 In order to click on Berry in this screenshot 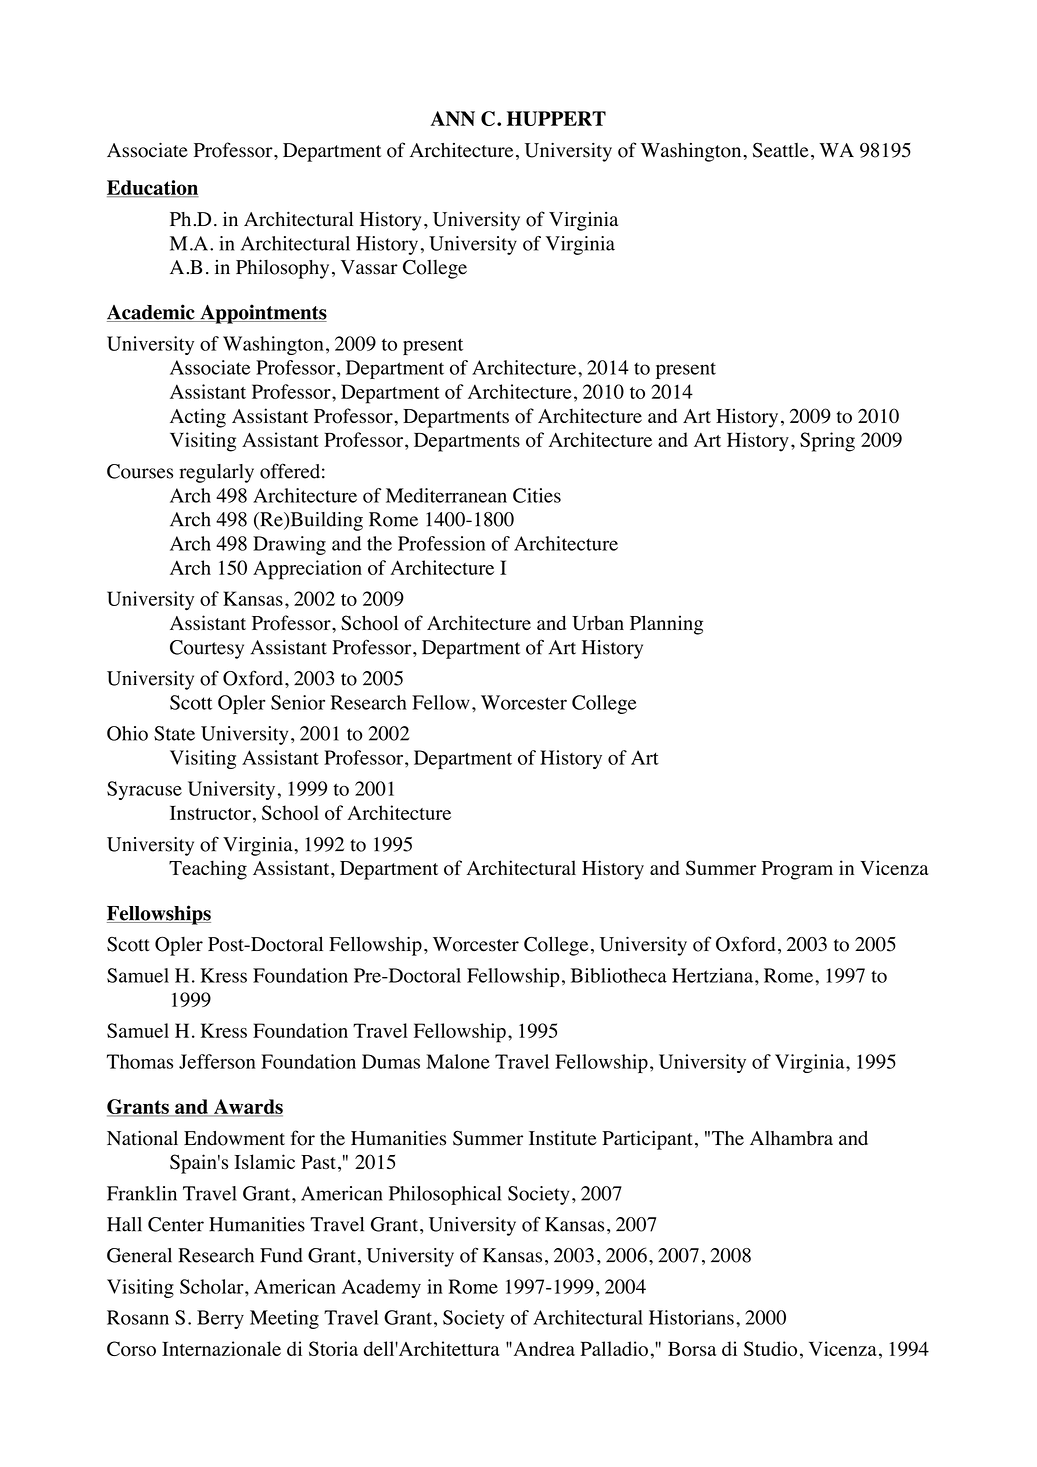, I will do `click(220, 1319)`.
